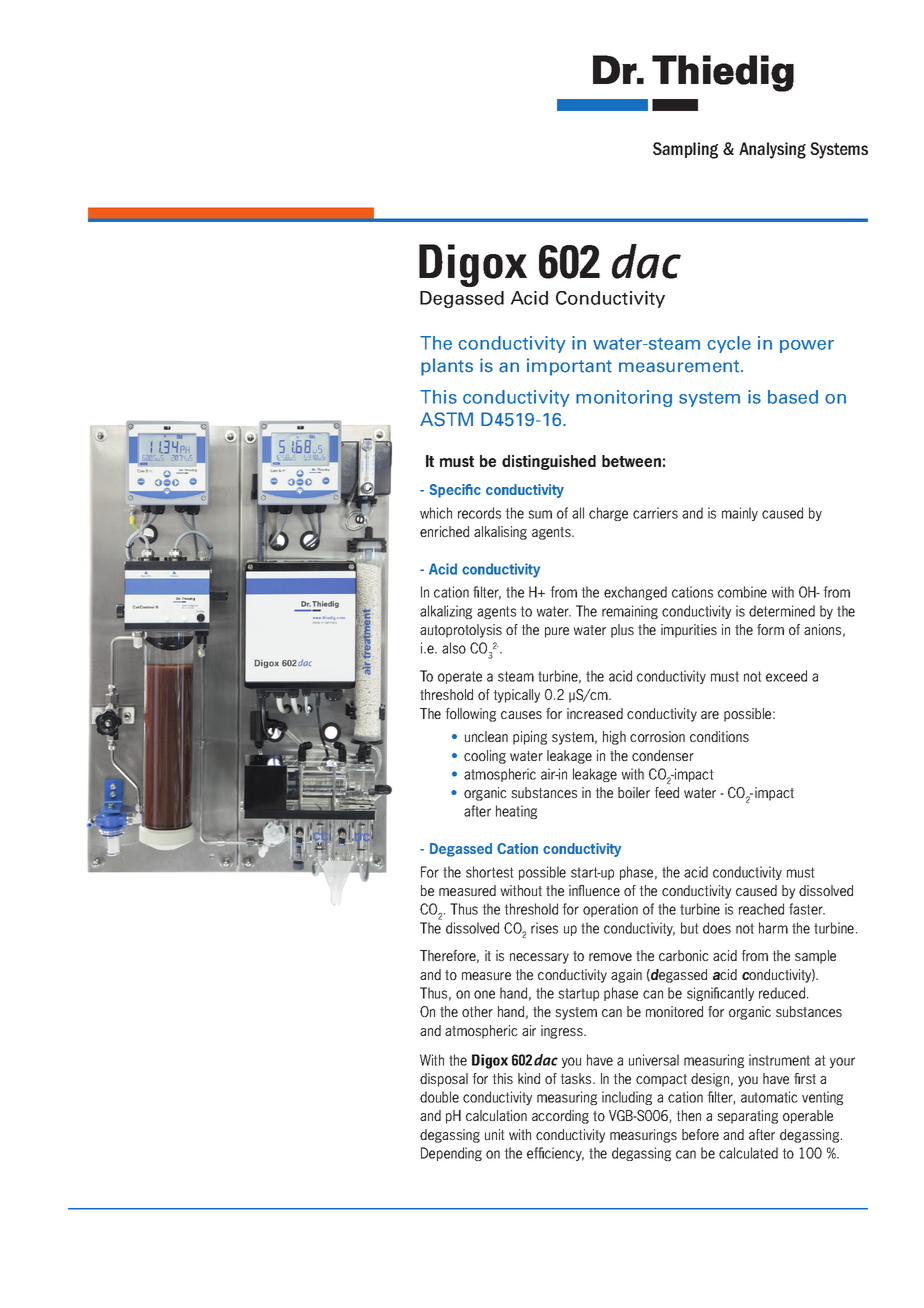 This screenshot has width=924, height=1308. What do you see at coordinates (495, 1134) in the screenshot?
I see `unit` at bounding box center [495, 1134].
